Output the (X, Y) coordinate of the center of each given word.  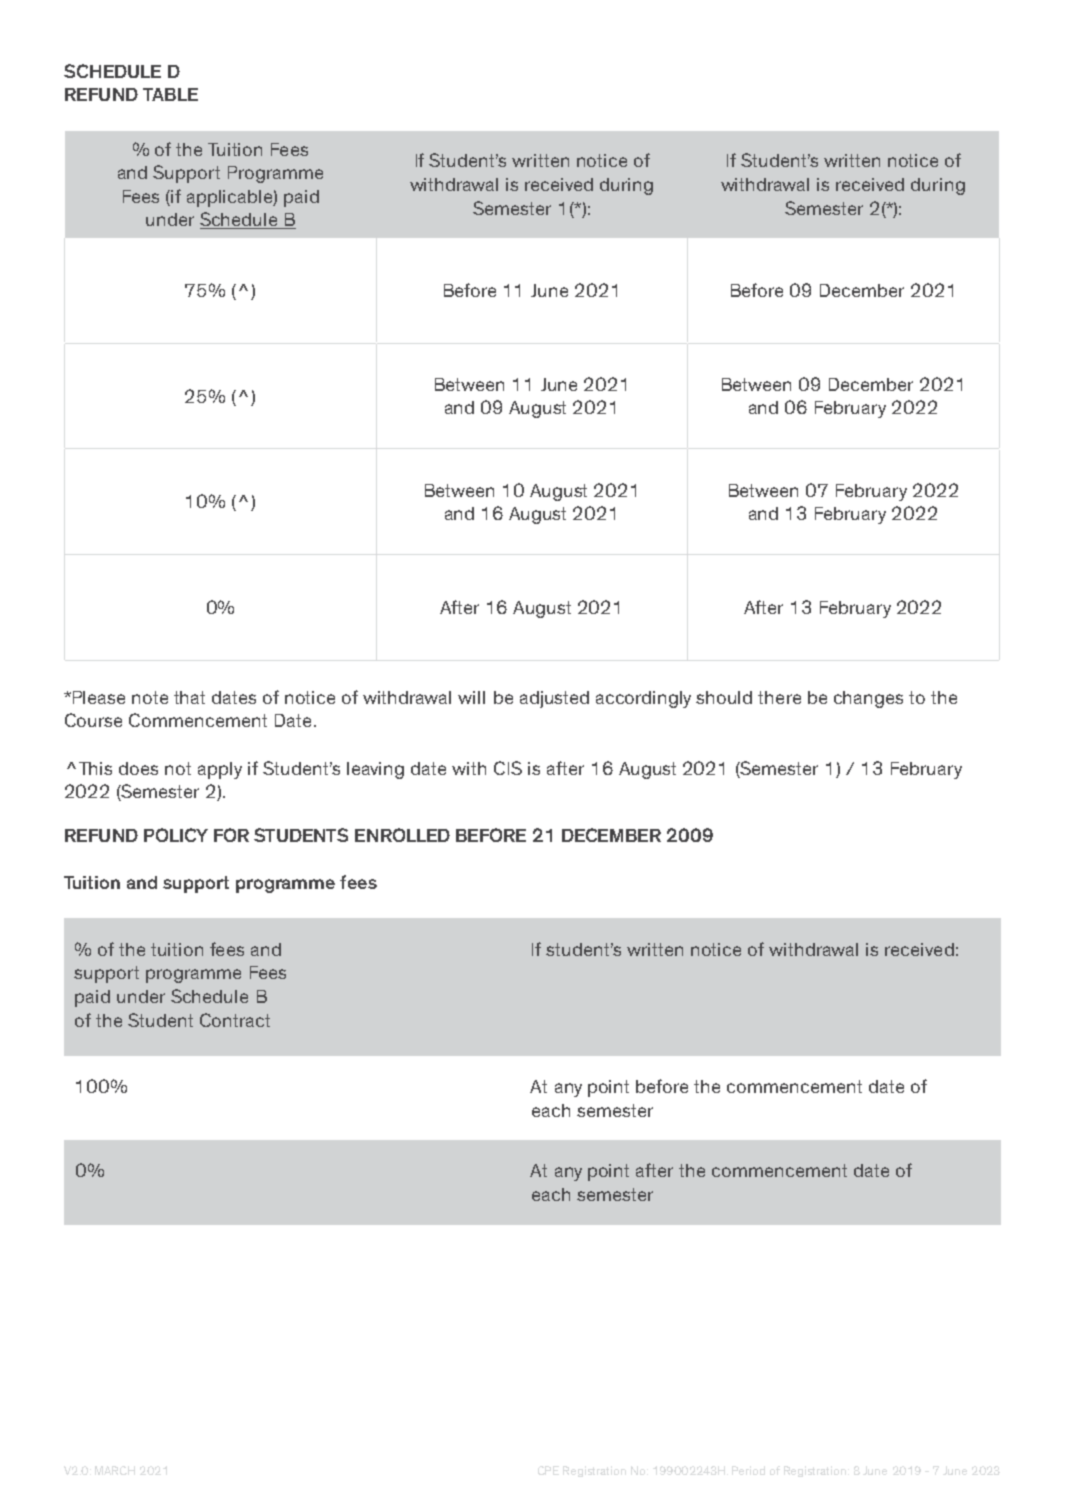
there (779, 697)
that (189, 697)
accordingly (643, 699)
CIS (508, 768)
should (724, 697)
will (471, 697)
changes (868, 699)
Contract (235, 1020)
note (150, 697)
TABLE (170, 94)
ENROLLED (402, 835)
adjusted (554, 699)
